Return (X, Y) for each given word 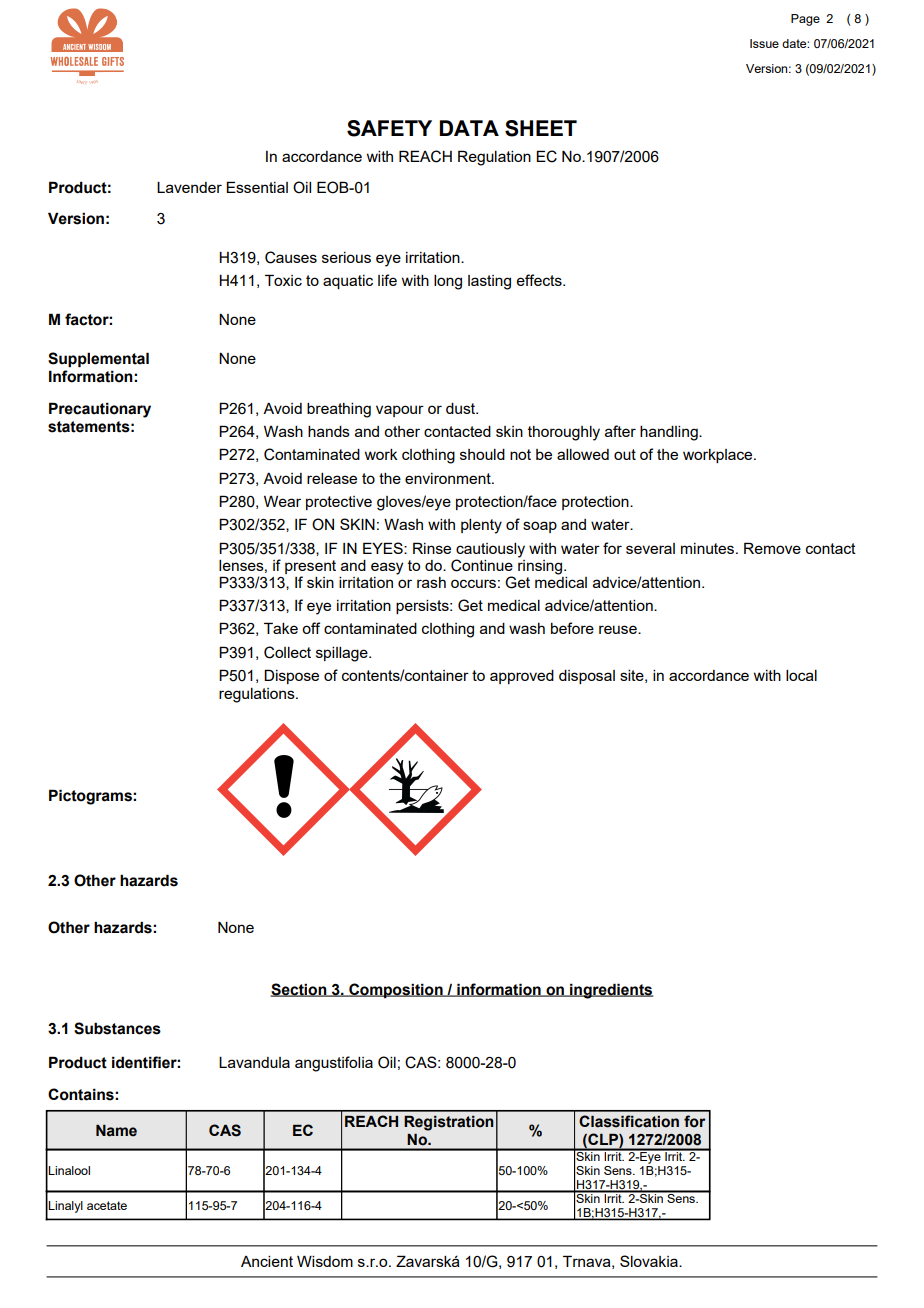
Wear (282, 501)
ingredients (611, 991)
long (448, 282)
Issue (764, 43)
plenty (481, 526)
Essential (257, 187)
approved (522, 677)
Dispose (291, 676)
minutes (709, 548)
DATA (469, 128)
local (801, 675)
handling (670, 433)
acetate (107, 1205)
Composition (396, 990)
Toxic (283, 280)
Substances (117, 1028)
